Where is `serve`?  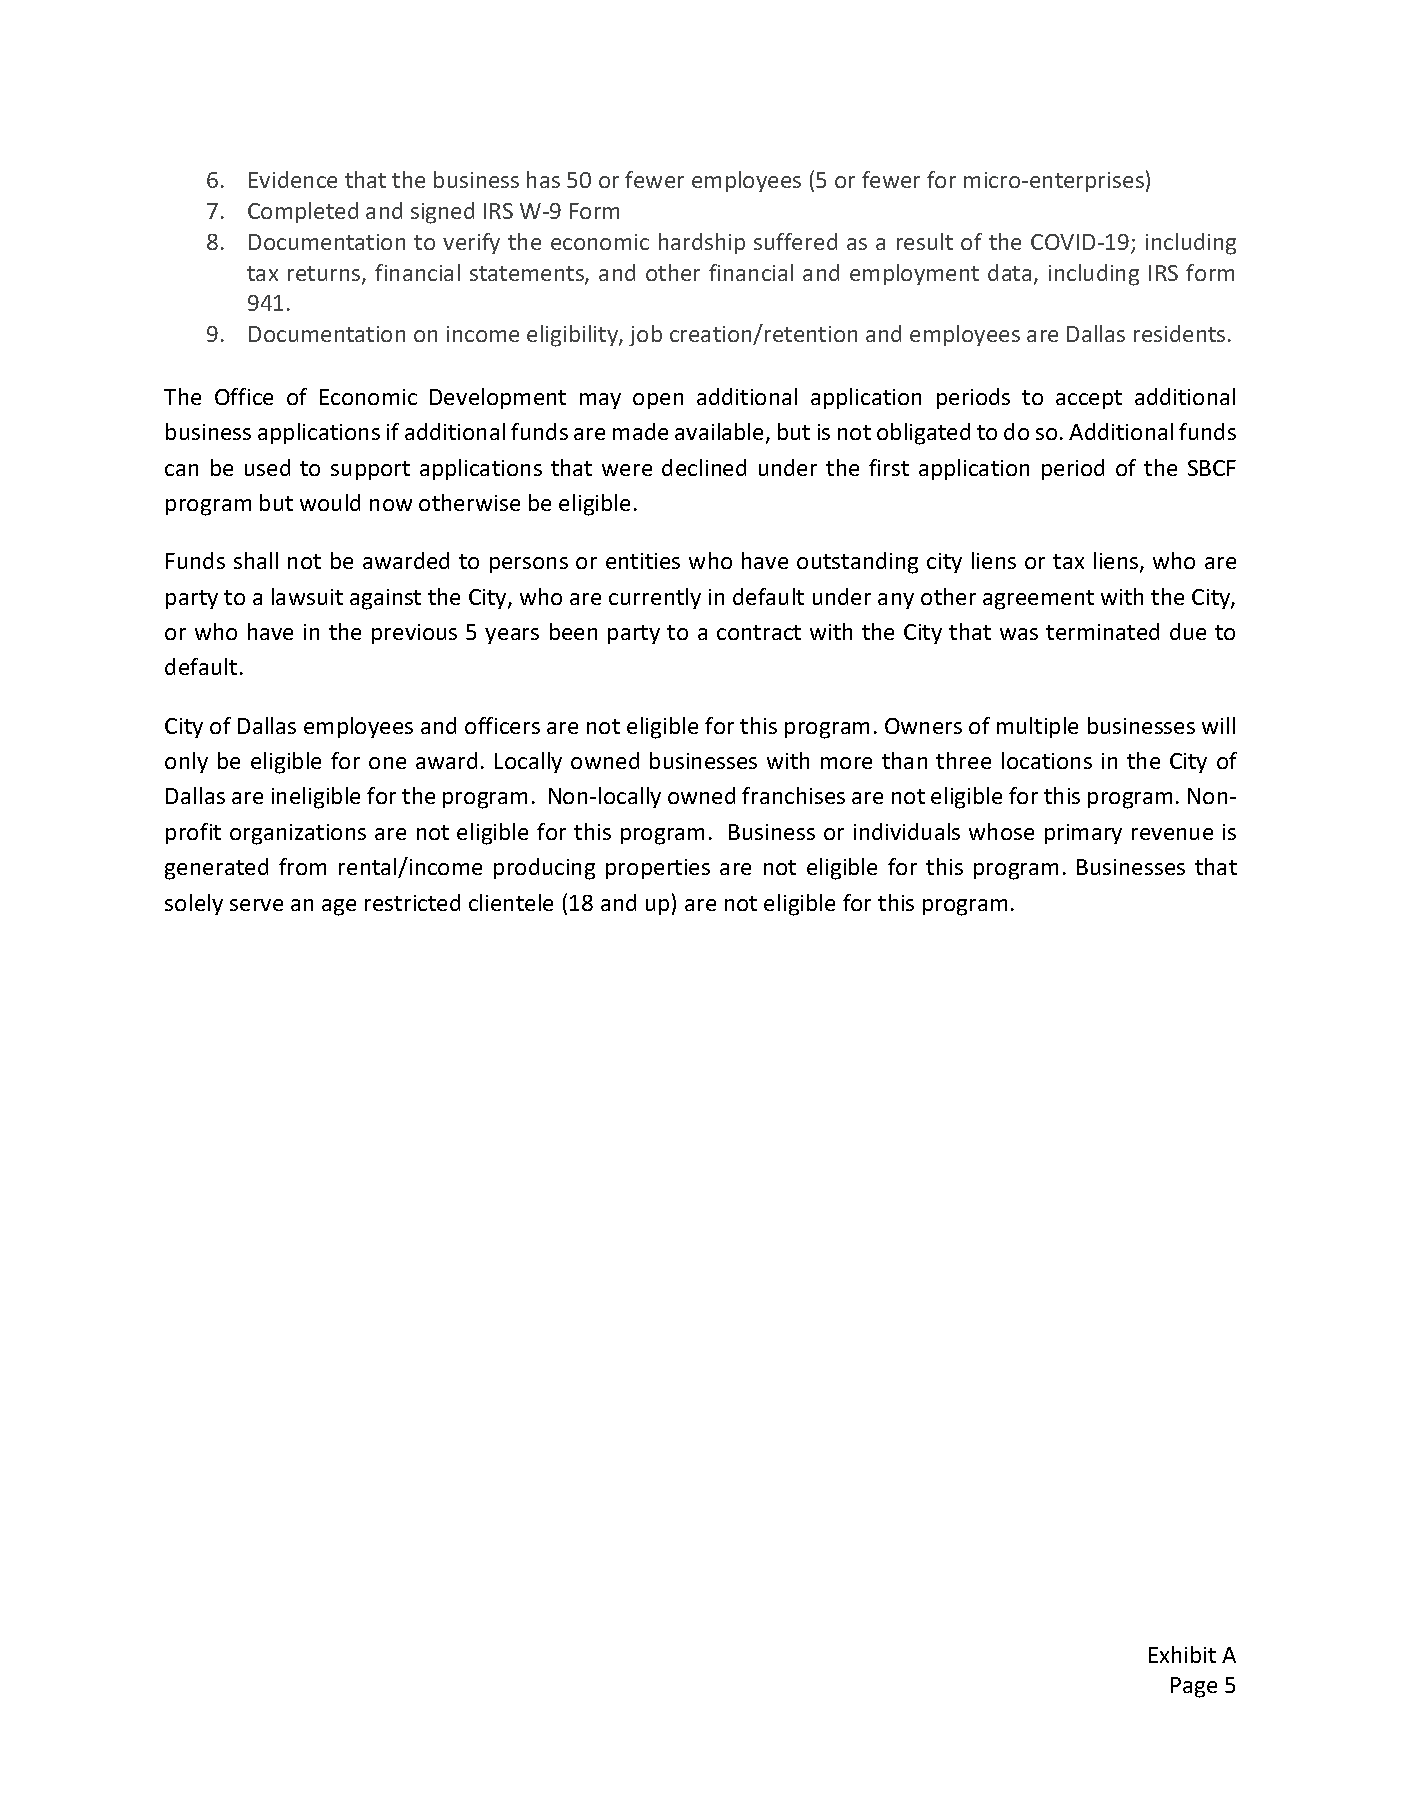
serve is located at coordinates (256, 905).
